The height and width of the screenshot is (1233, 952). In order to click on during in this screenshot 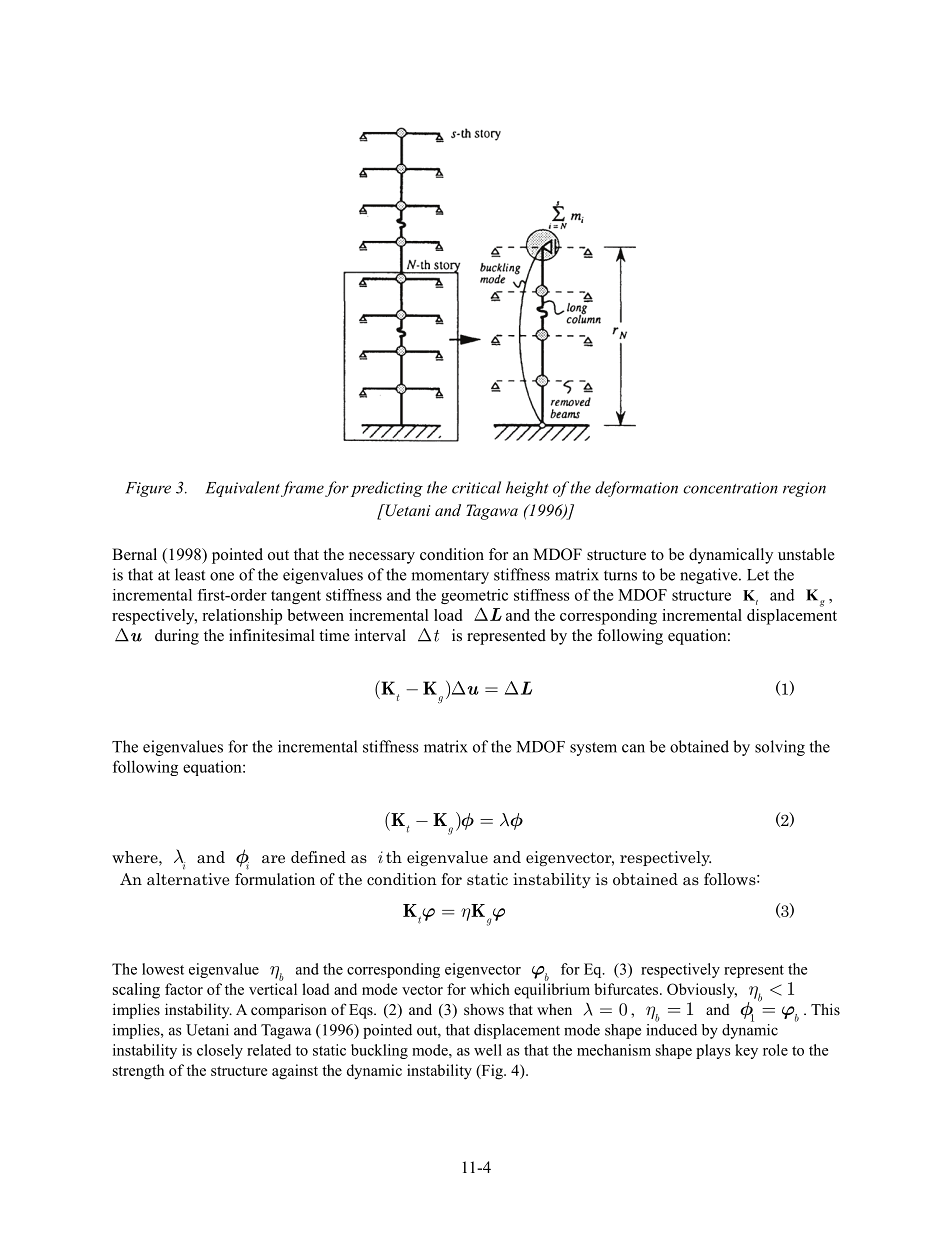, I will do `click(177, 637)`.
